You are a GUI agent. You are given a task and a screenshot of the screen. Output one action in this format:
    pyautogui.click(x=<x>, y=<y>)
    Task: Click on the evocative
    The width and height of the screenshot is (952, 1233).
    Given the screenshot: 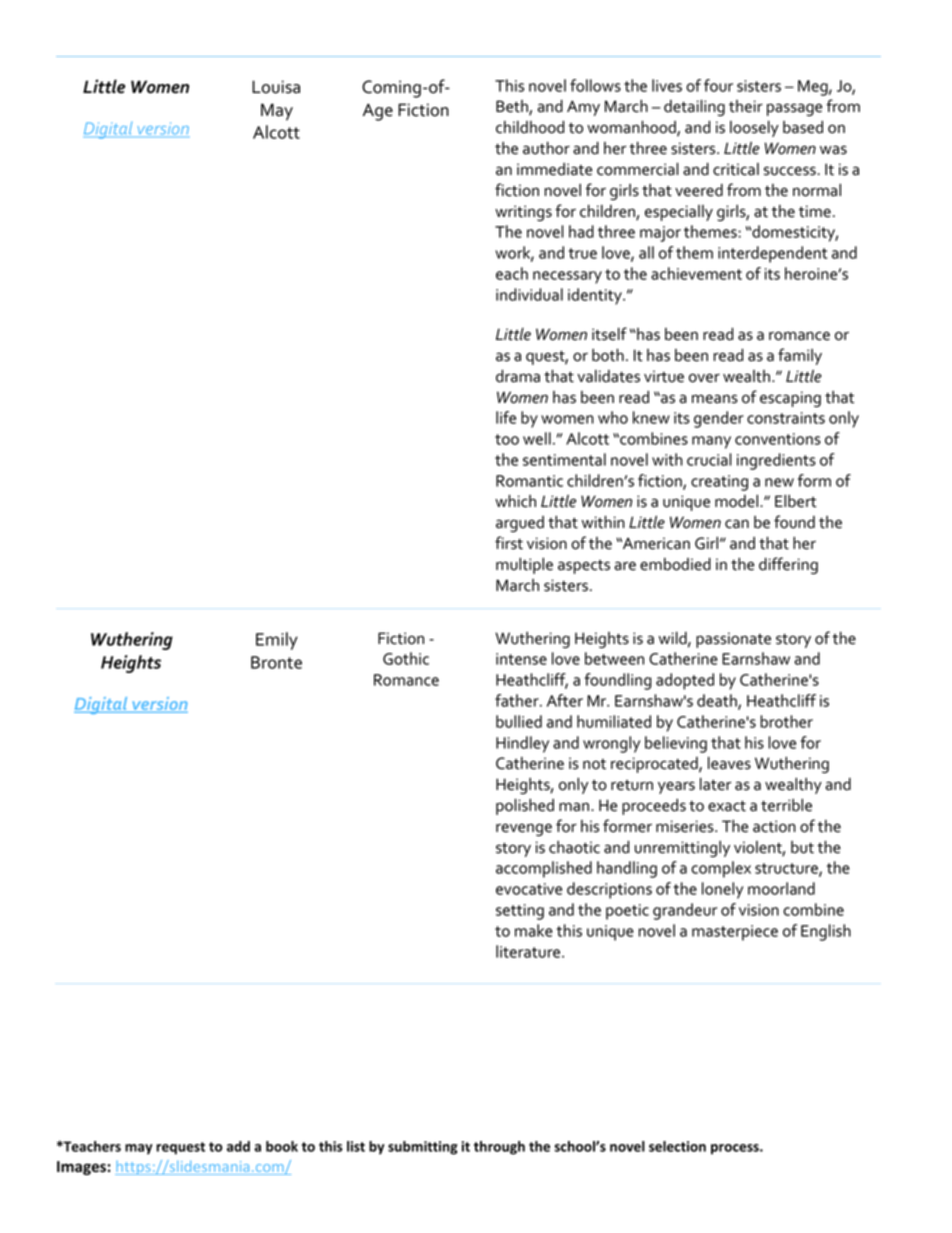 What is the action you would take?
    pyautogui.click(x=529, y=889)
